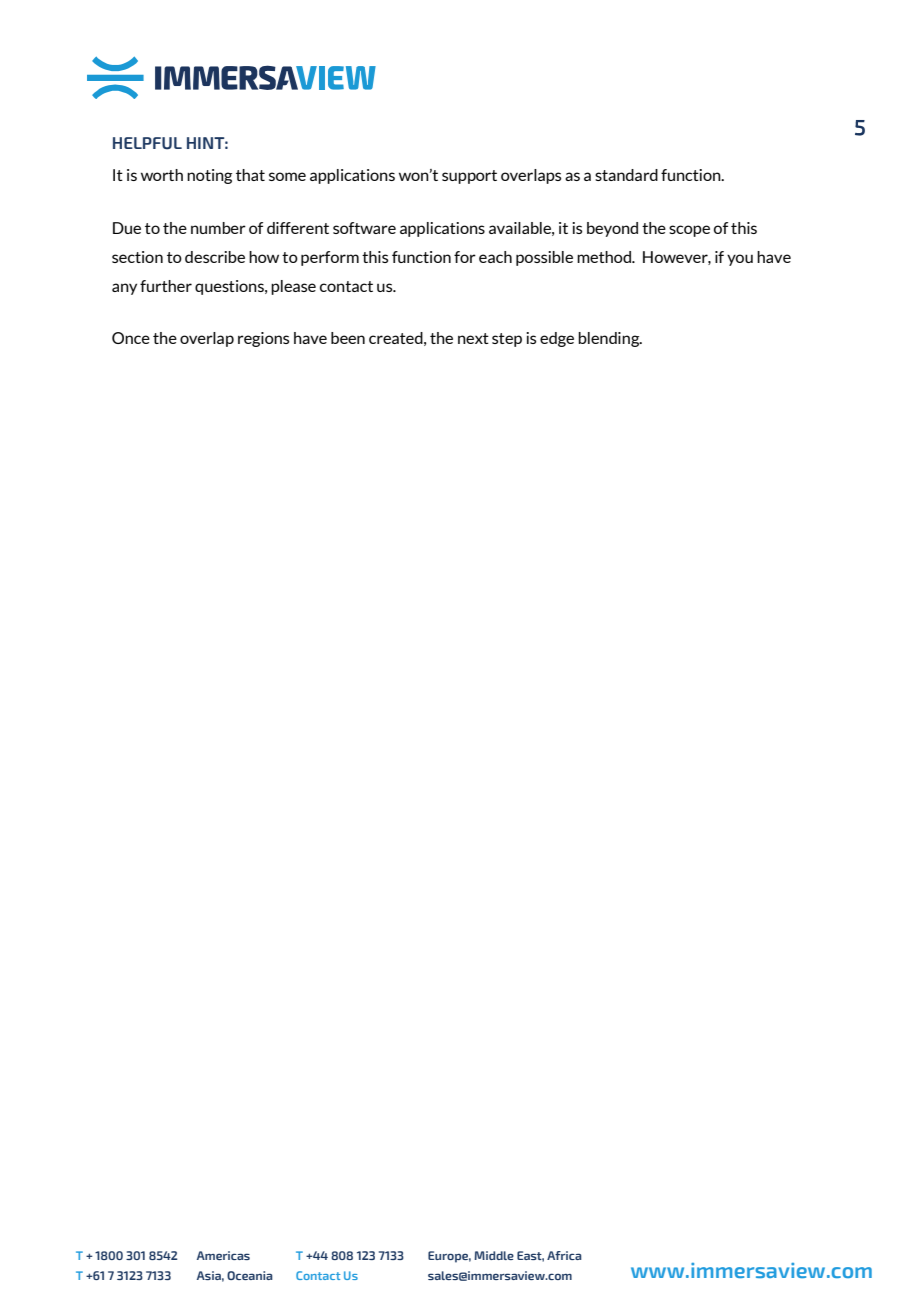 The image size is (924, 1308). Describe the element at coordinates (209, 176) in the screenshot. I see `noting` at that location.
